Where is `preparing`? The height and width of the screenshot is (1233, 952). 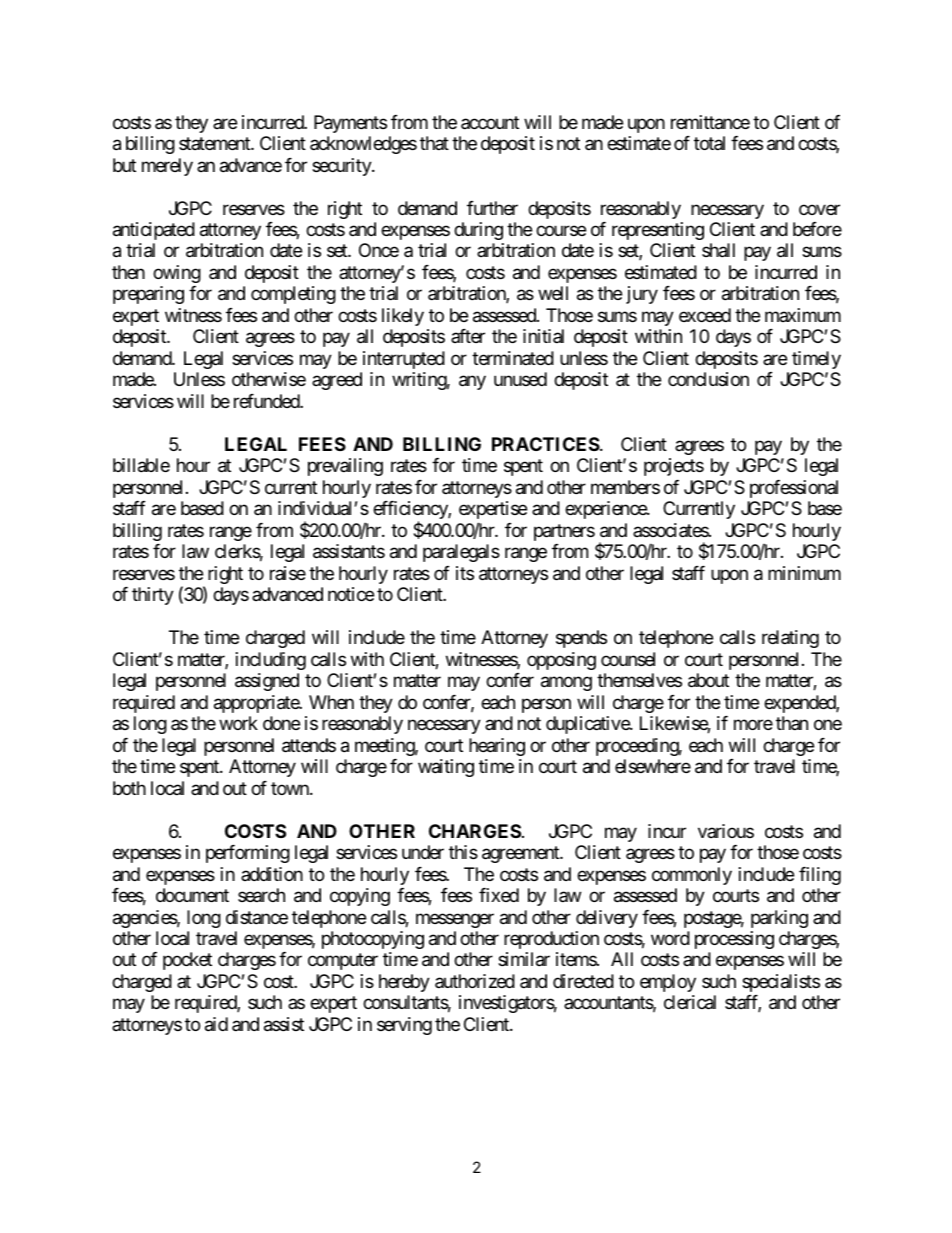 preparing is located at coordinates (148, 295).
